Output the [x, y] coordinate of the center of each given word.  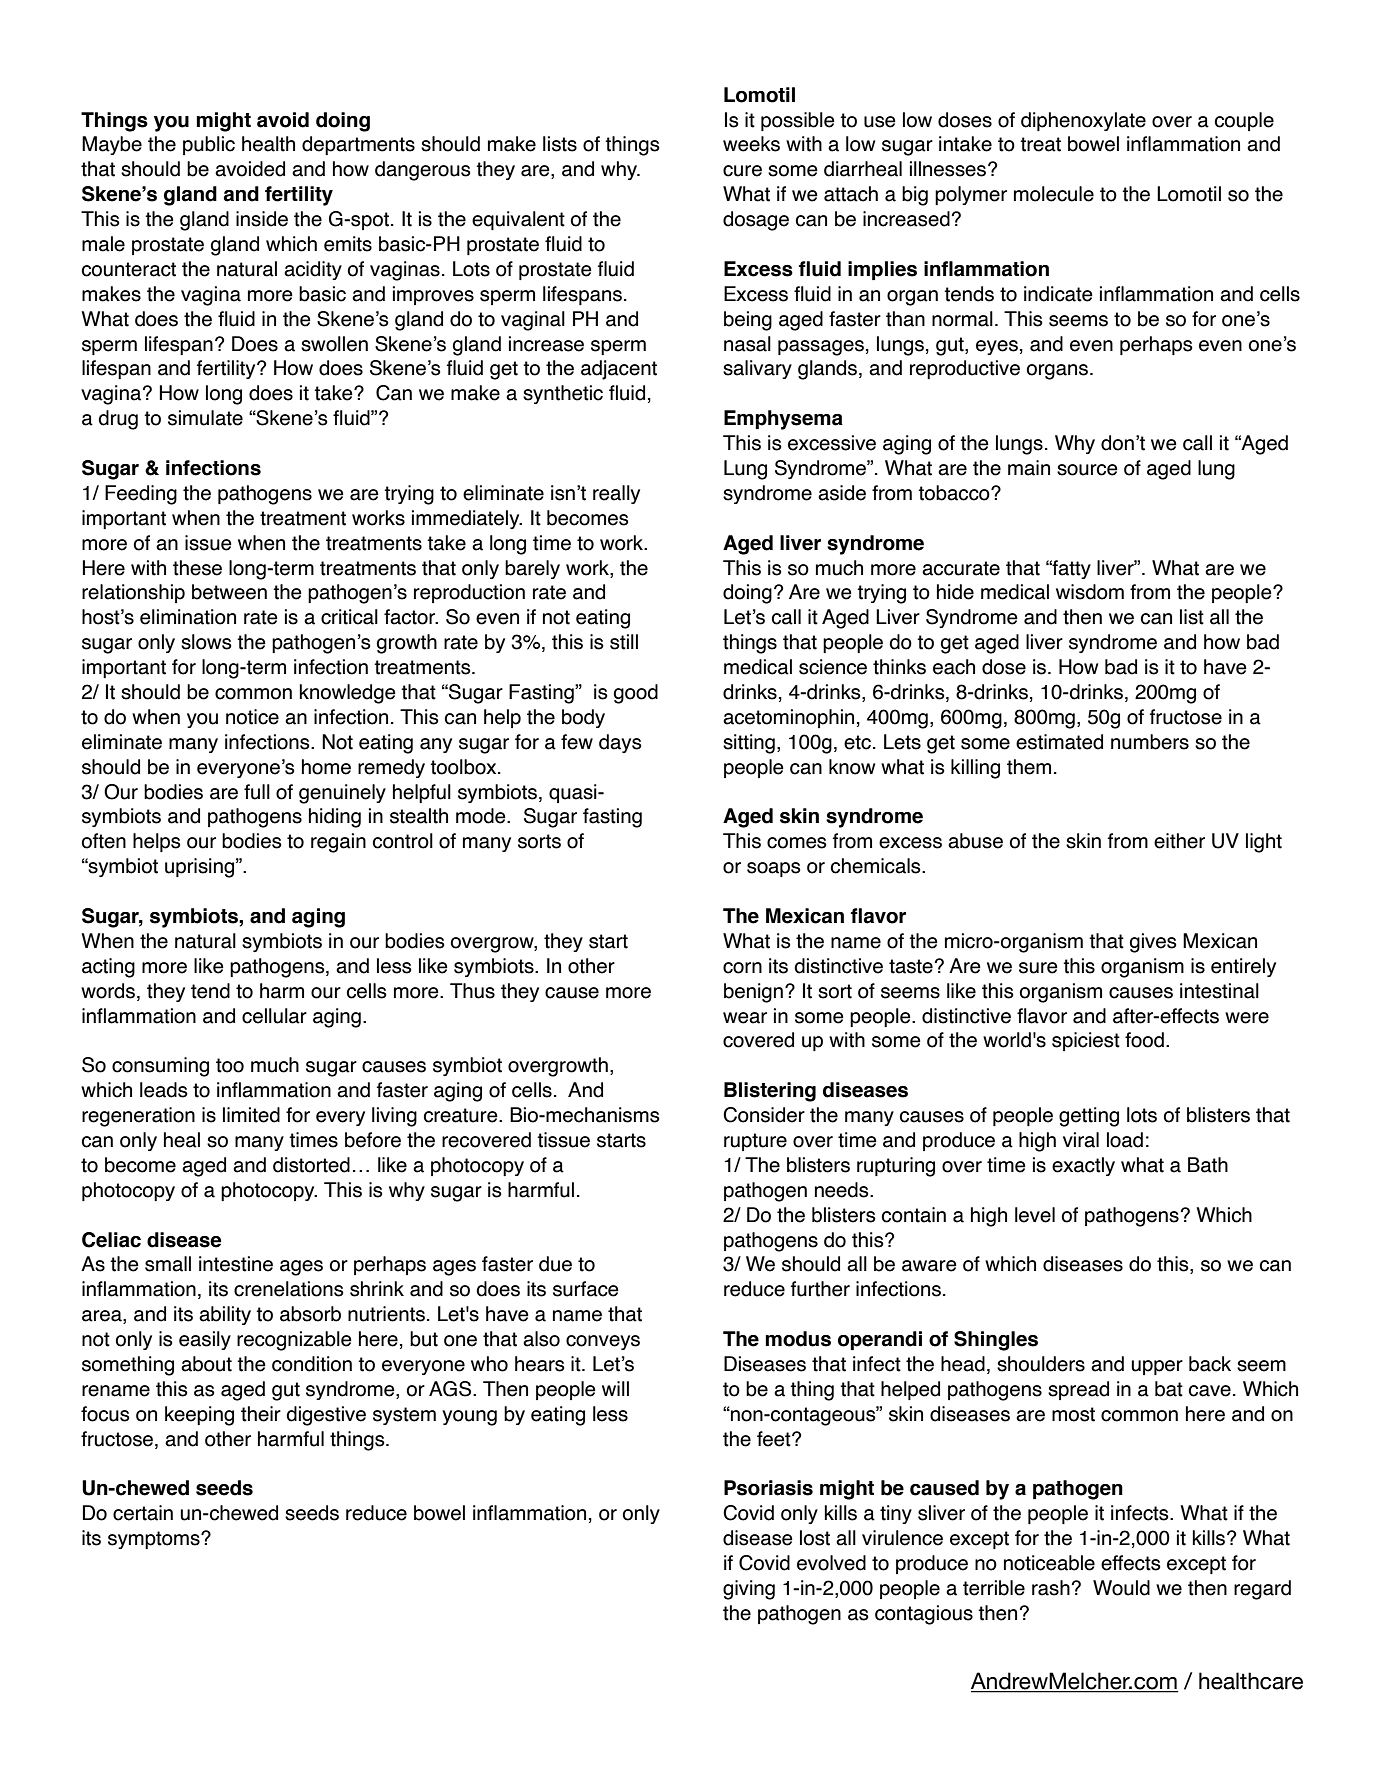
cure [742, 171]
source [1087, 470]
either [1179, 841]
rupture [755, 1142]
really [616, 494]
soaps [774, 869]
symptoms [155, 1540]
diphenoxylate [1083, 121]
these [197, 568]
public [209, 145]
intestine [236, 1264]
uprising [199, 868]
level [1035, 1215]
